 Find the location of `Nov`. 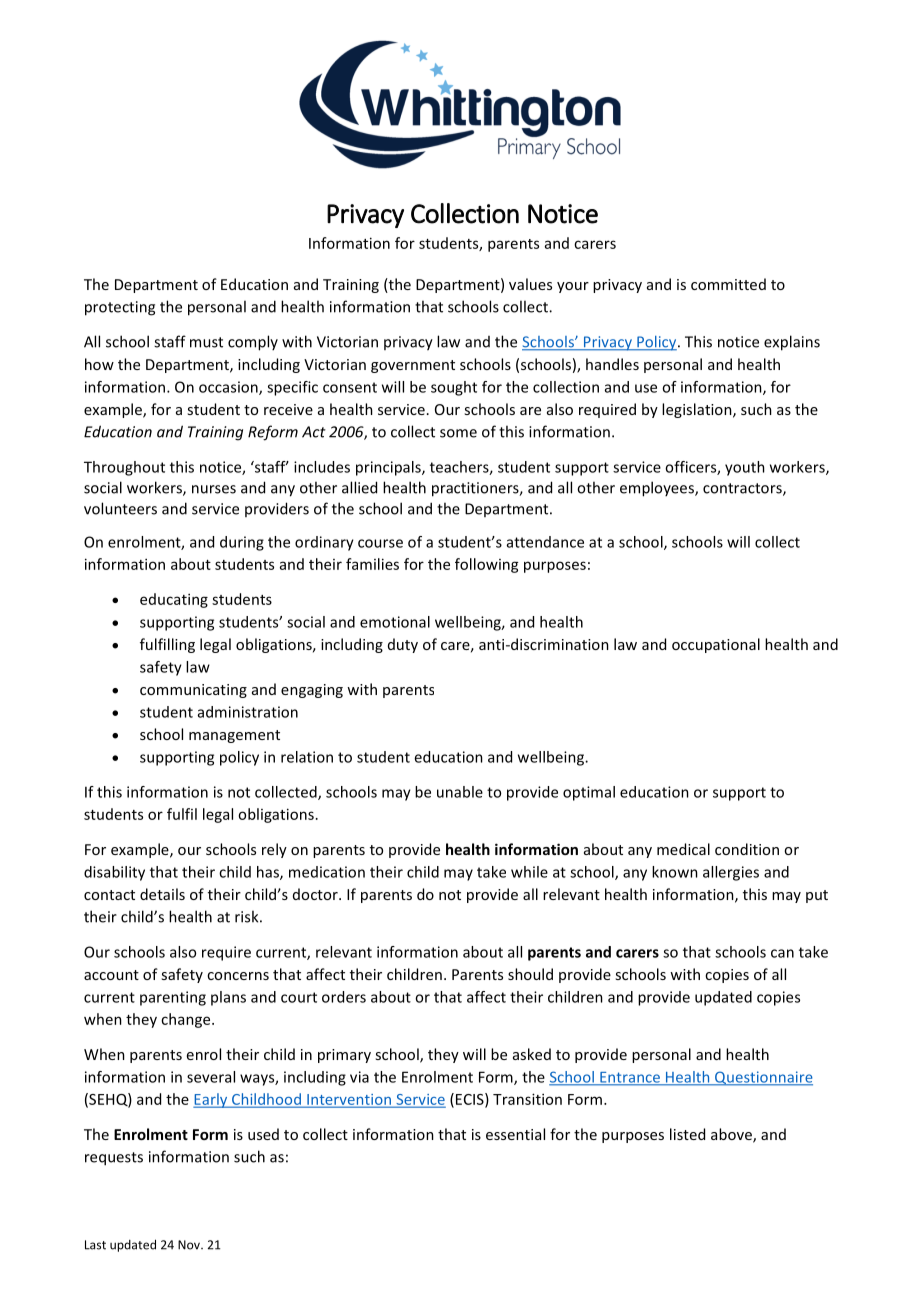

Nov is located at coordinates (190, 1245).
